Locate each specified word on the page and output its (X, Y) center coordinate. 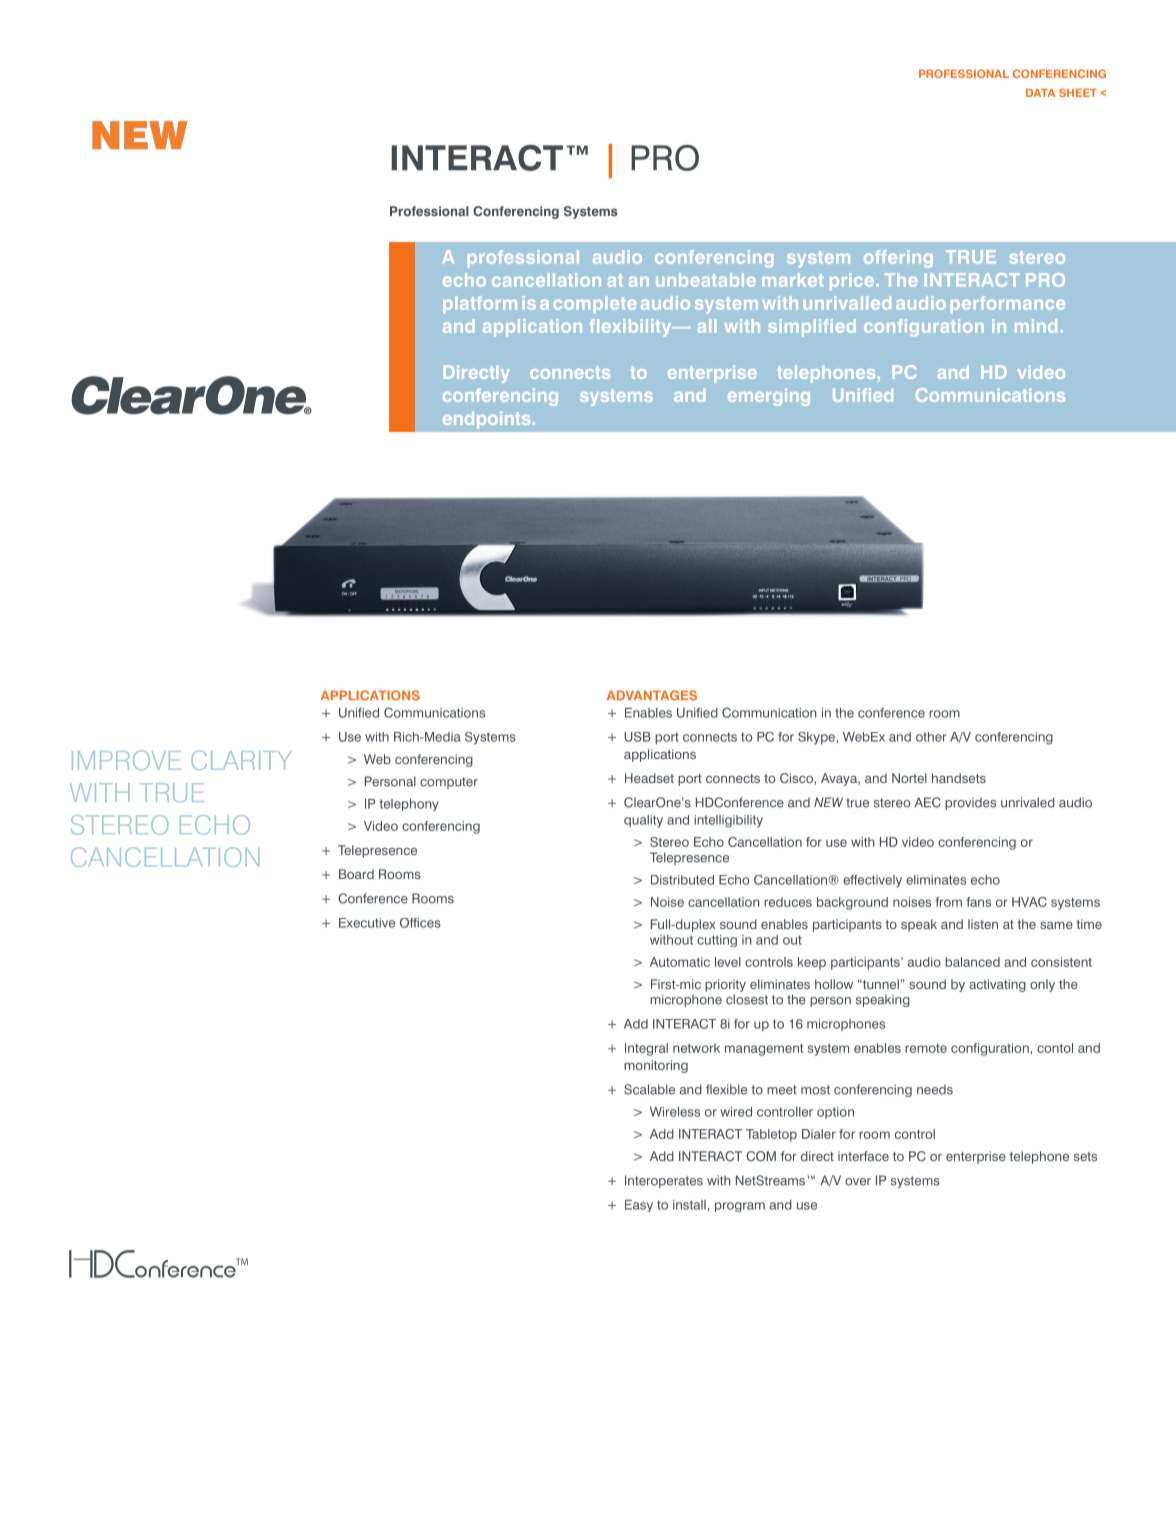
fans (978, 902)
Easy (639, 1206)
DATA (1040, 93)
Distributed (682, 880)
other (931, 737)
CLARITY (241, 760)
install (689, 1205)
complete (595, 305)
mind (1036, 326)
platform (480, 305)
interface (863, 1156)
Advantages (652, 695)
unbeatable (706, 280)
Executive (367, 923)
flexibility (632, 328)
